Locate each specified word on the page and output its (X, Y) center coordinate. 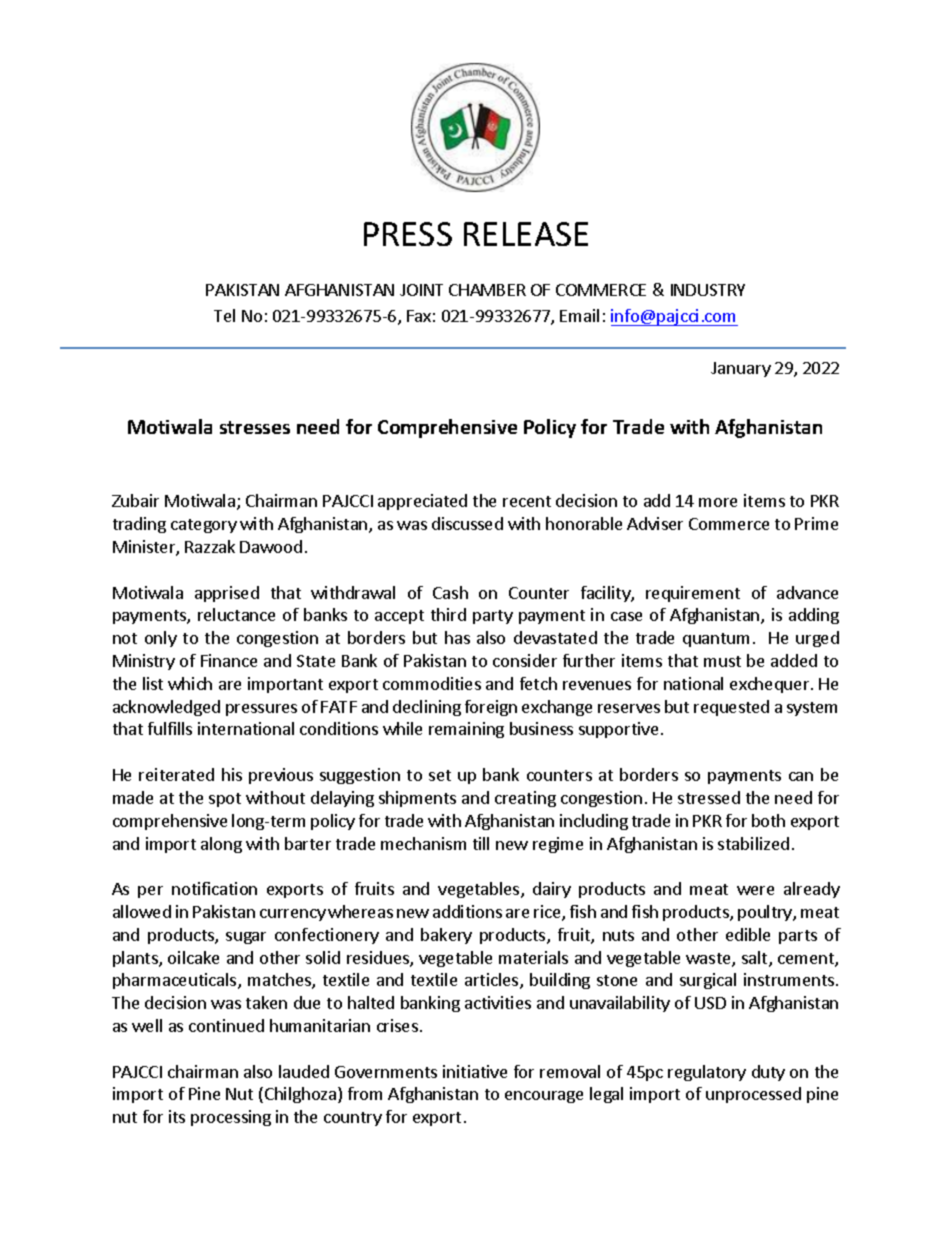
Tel (224, 315)
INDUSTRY (708, 290)
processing (231, 1118)
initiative (475, 1071)
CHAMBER (487, 290)
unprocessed (753, 1095)
